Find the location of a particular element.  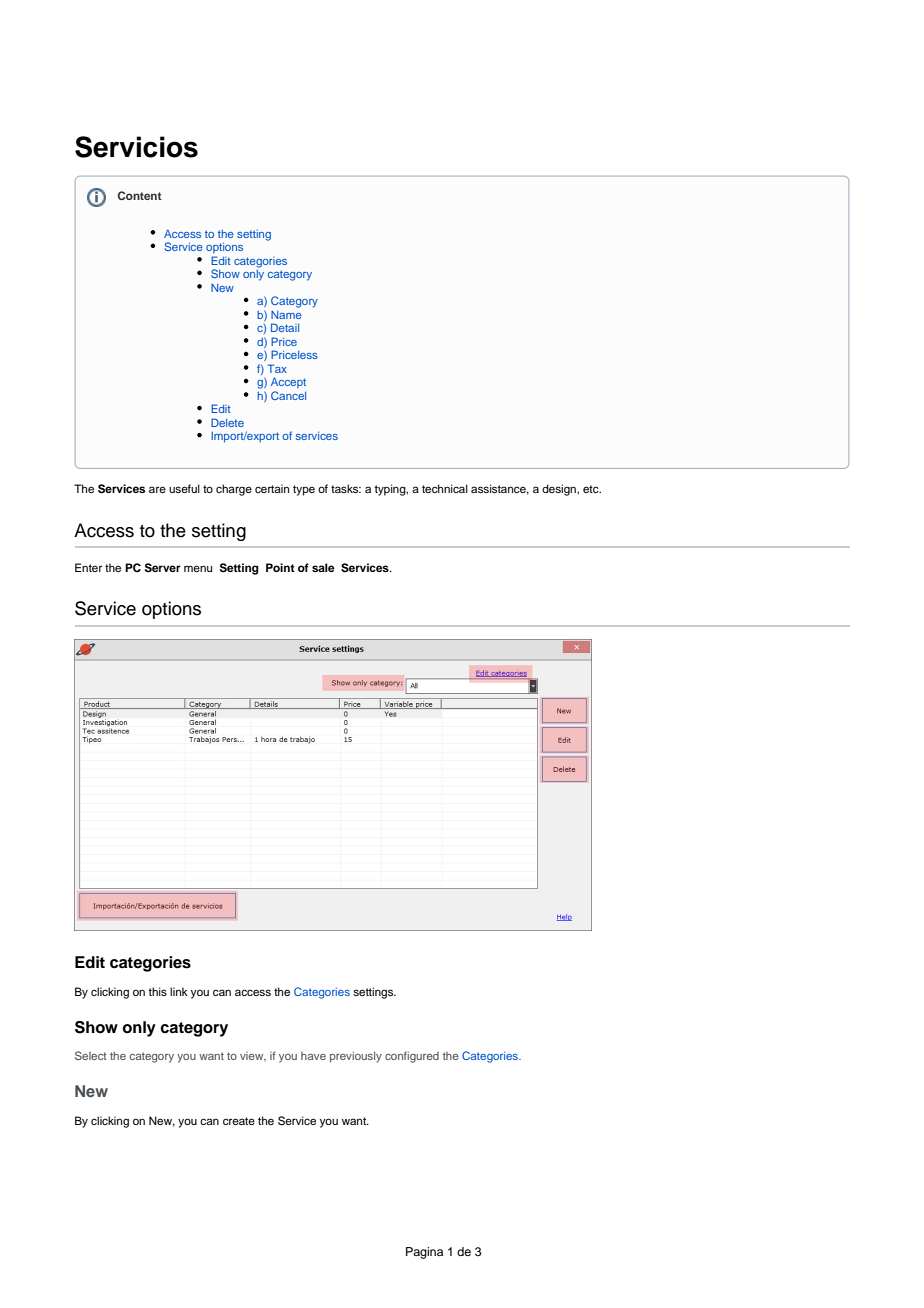

configured is located at coordinates (412, 1057).
